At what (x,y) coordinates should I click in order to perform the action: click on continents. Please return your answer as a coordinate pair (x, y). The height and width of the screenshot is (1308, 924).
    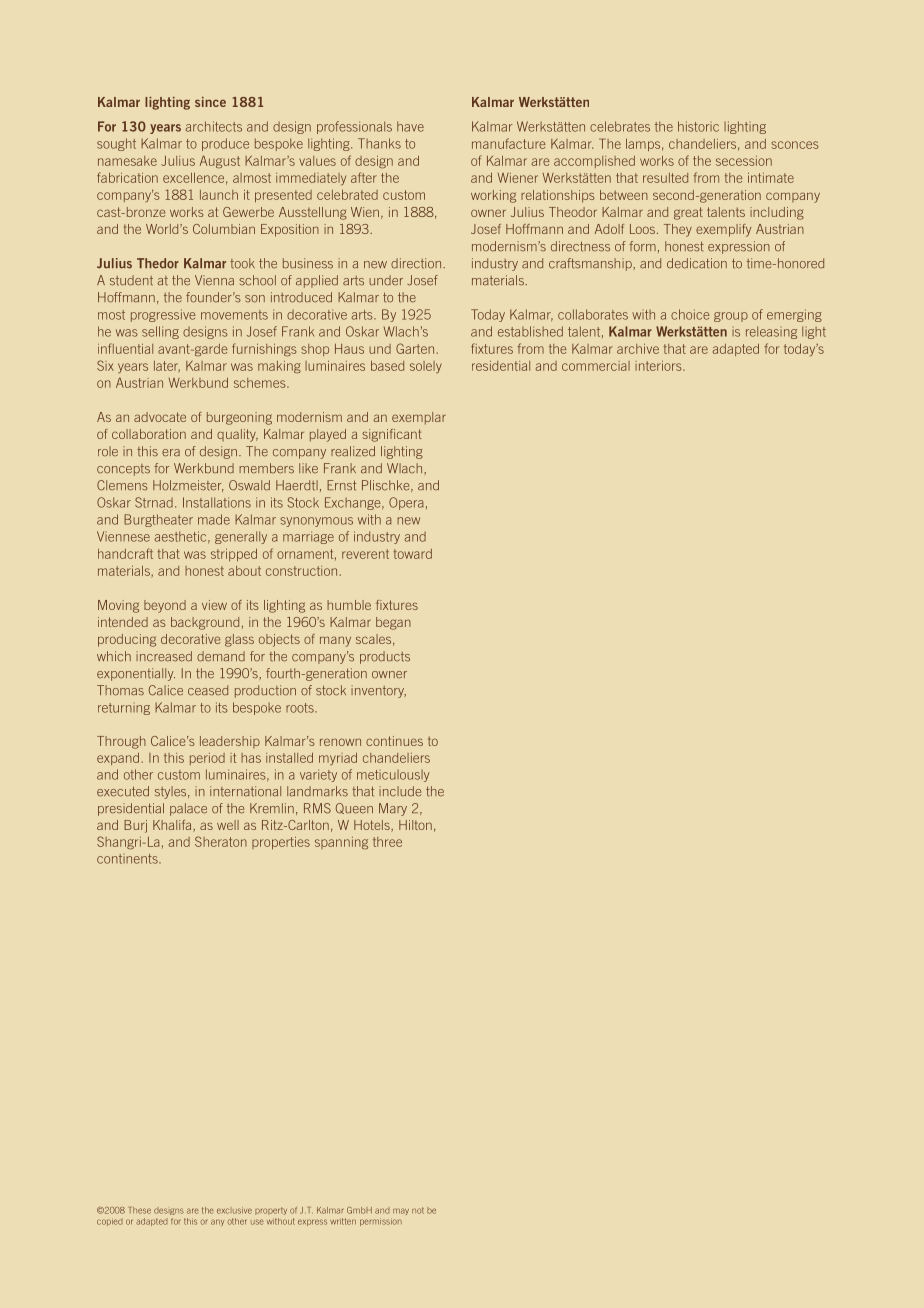
    Looking at the image, I should click on (128, 859).
